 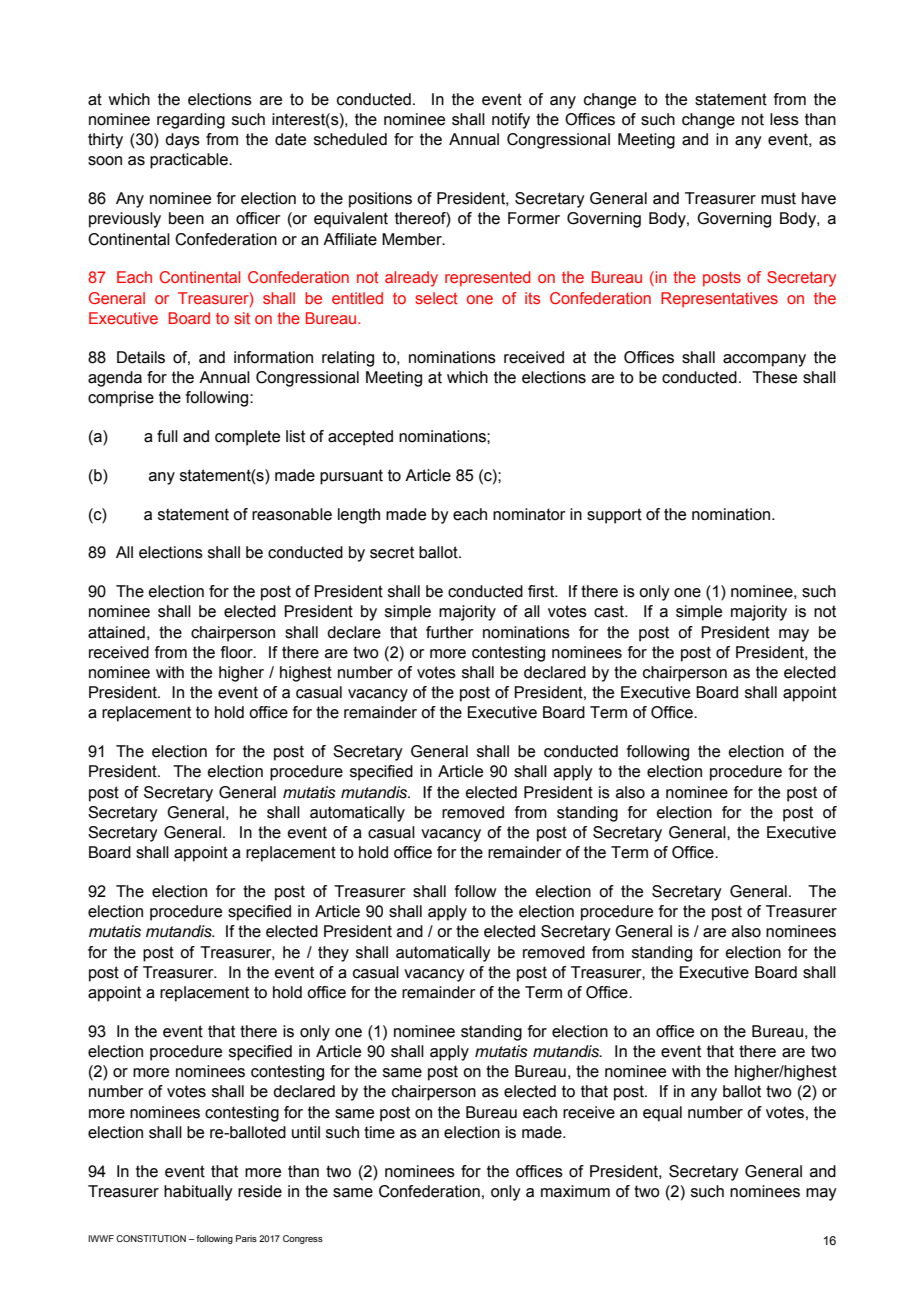 I want to click on practicable, so click(x=190, y=161).
